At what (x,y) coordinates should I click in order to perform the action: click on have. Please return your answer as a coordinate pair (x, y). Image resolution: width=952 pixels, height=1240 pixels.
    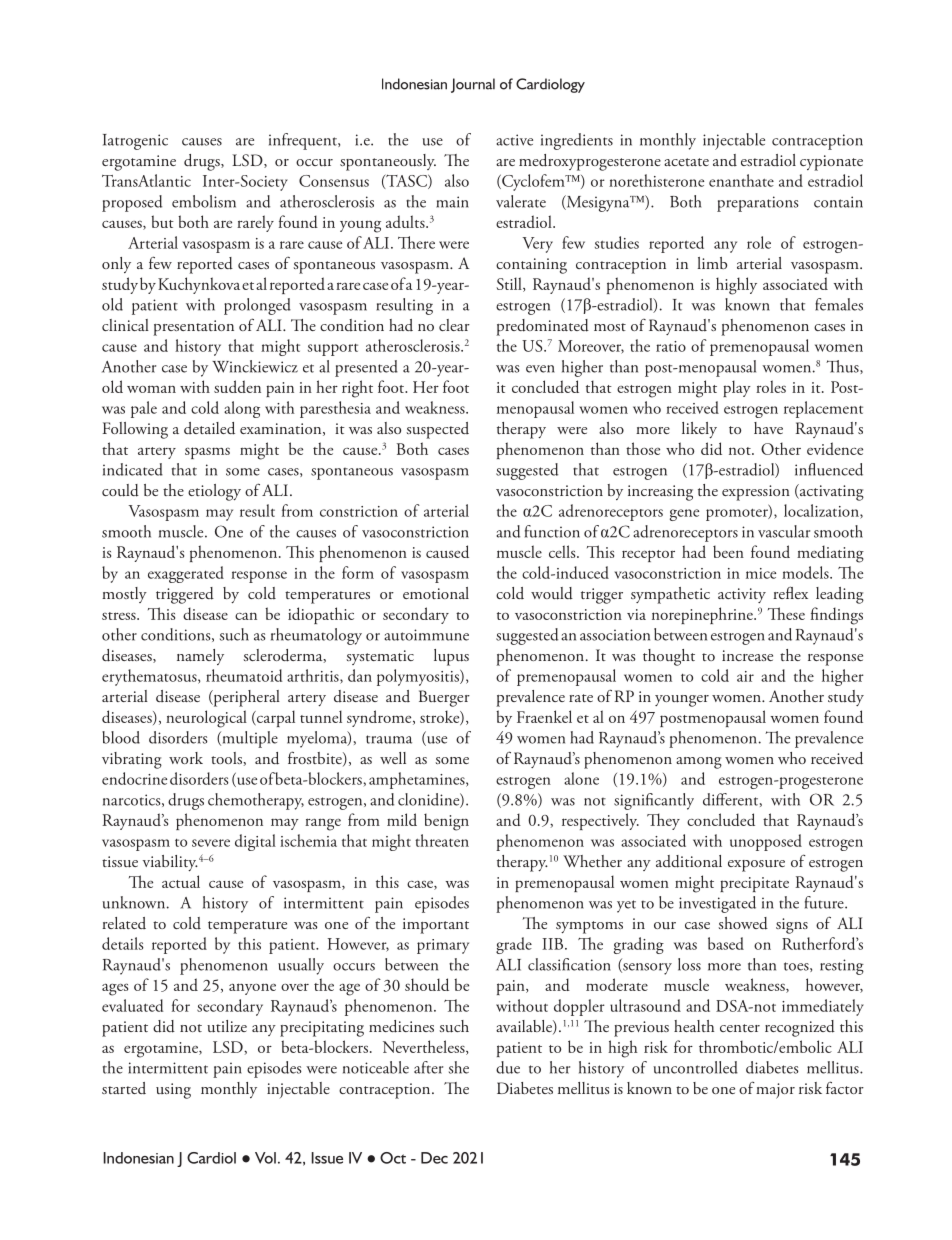
    Looking at the image, I should click on (768, 428).
